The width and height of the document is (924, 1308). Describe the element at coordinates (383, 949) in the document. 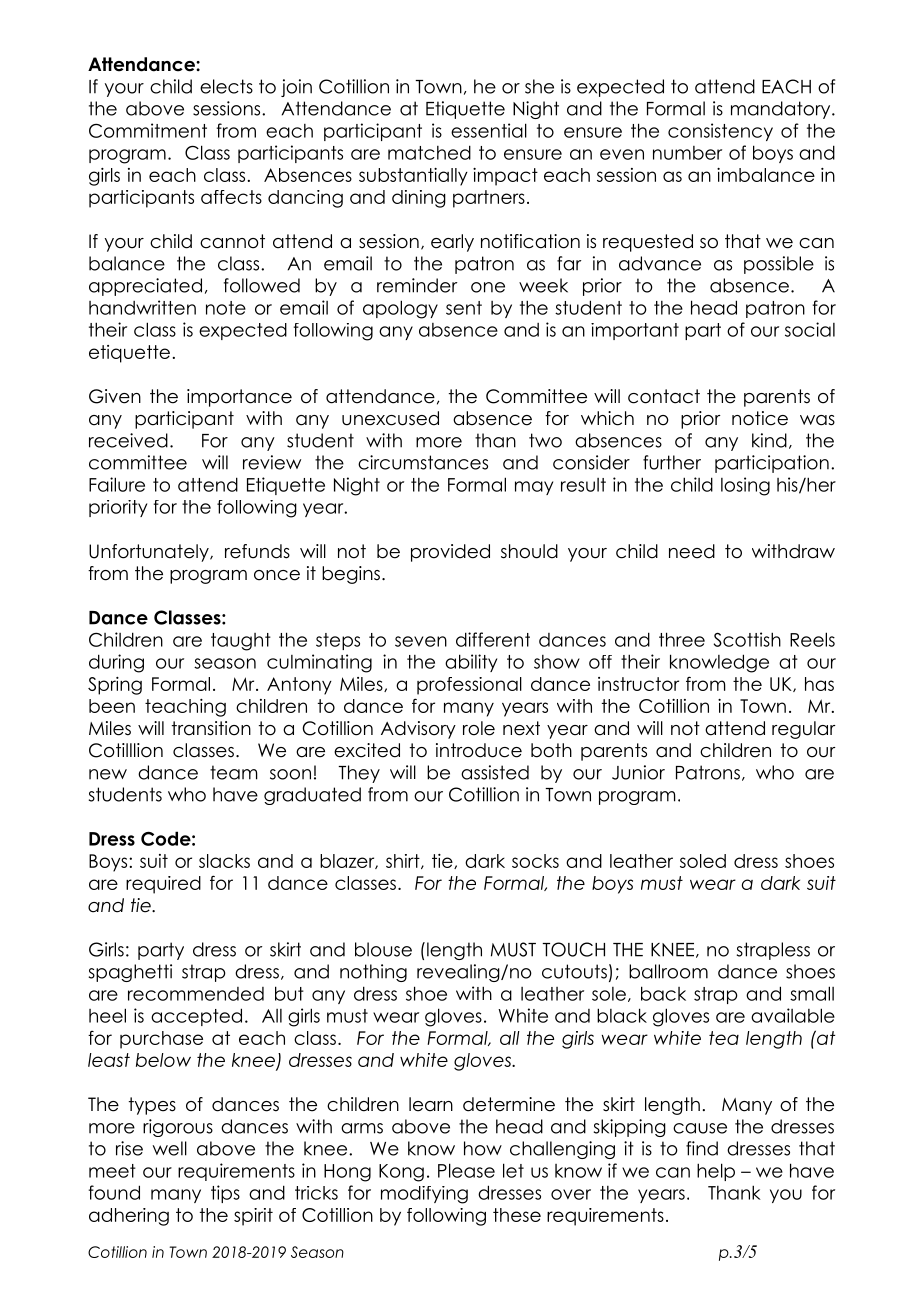

I see `blouse` at that location.
